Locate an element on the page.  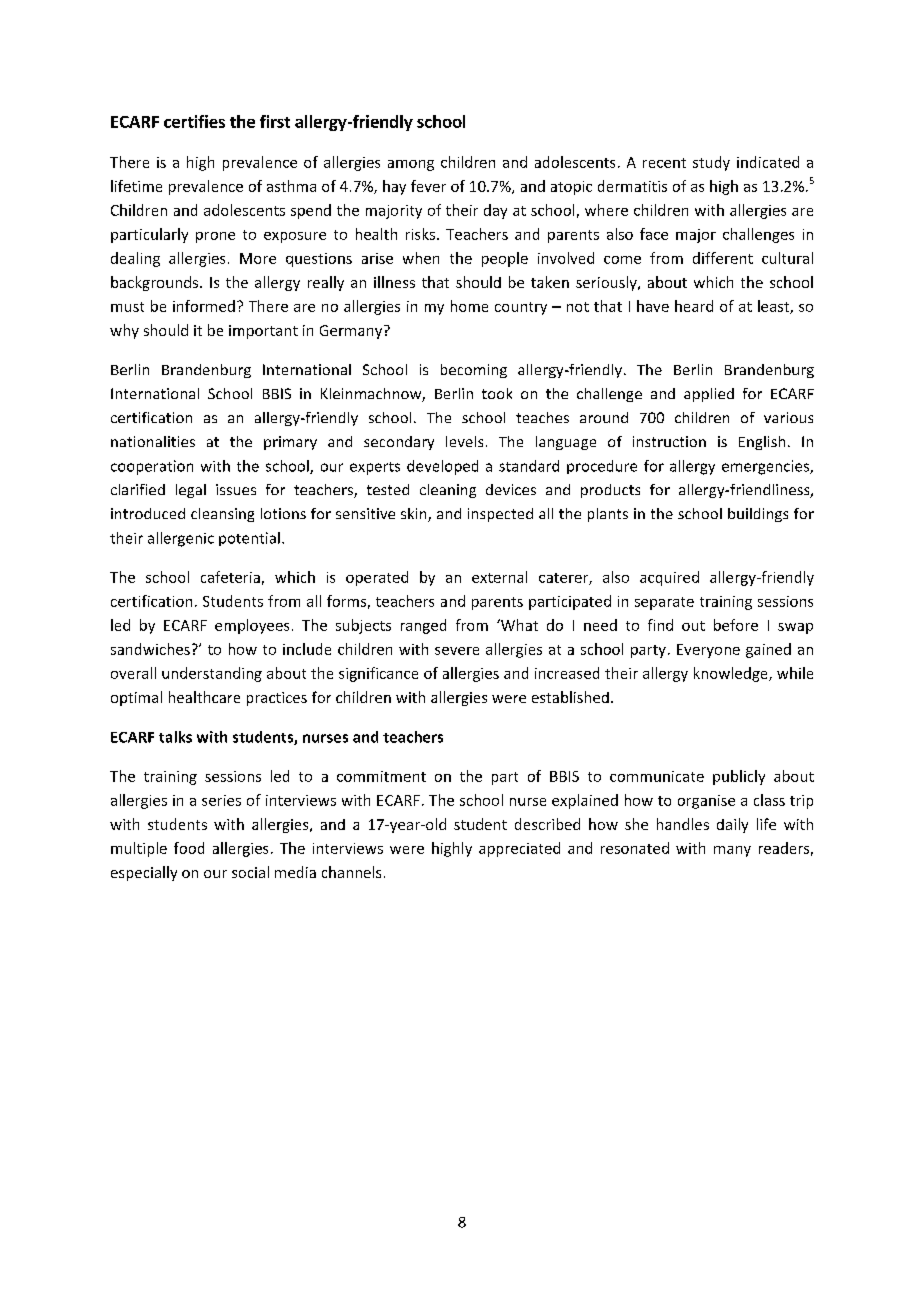
among is located at coordinates (411, 165).
